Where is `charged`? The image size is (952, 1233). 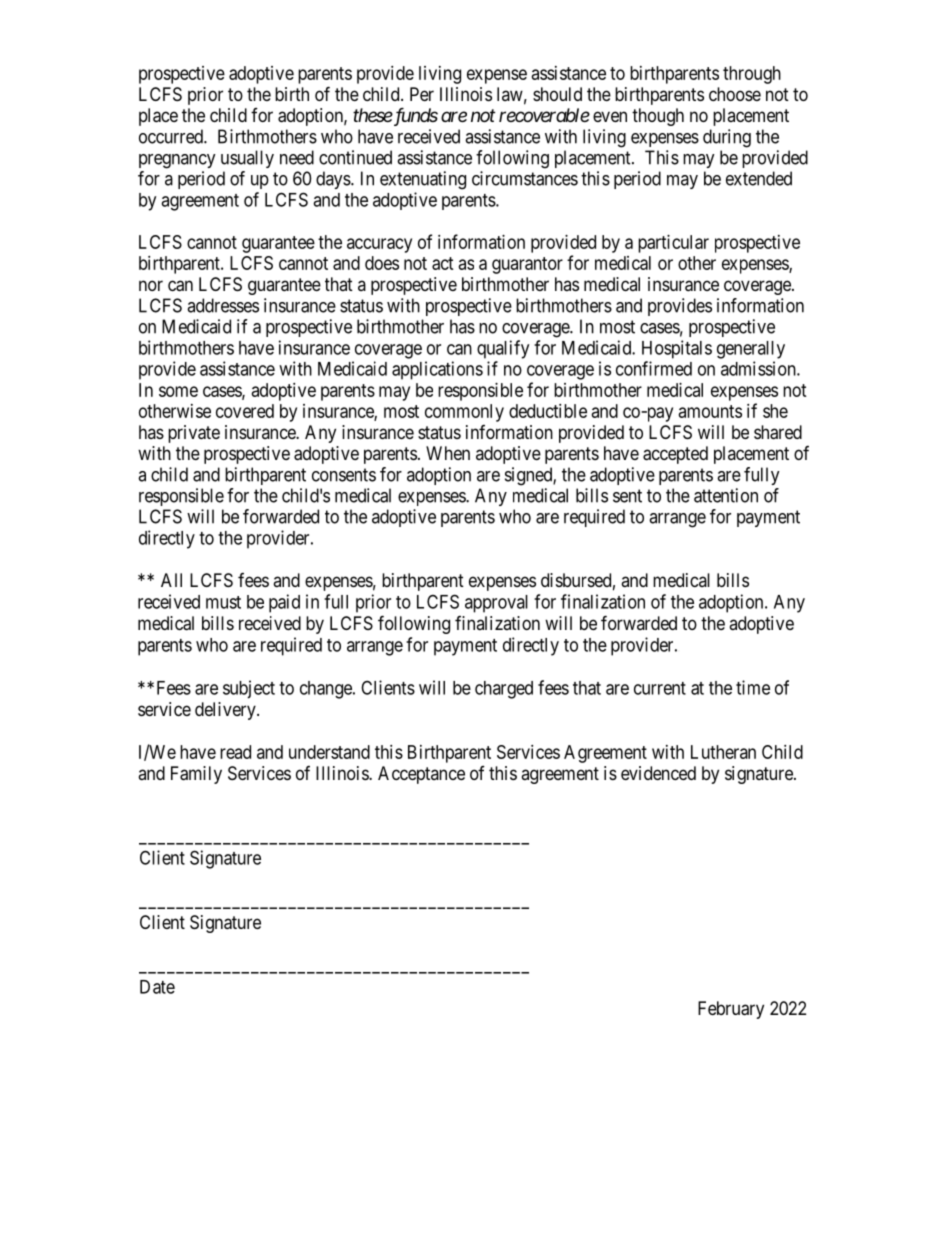
charged is located at coordinates (504, 690).
